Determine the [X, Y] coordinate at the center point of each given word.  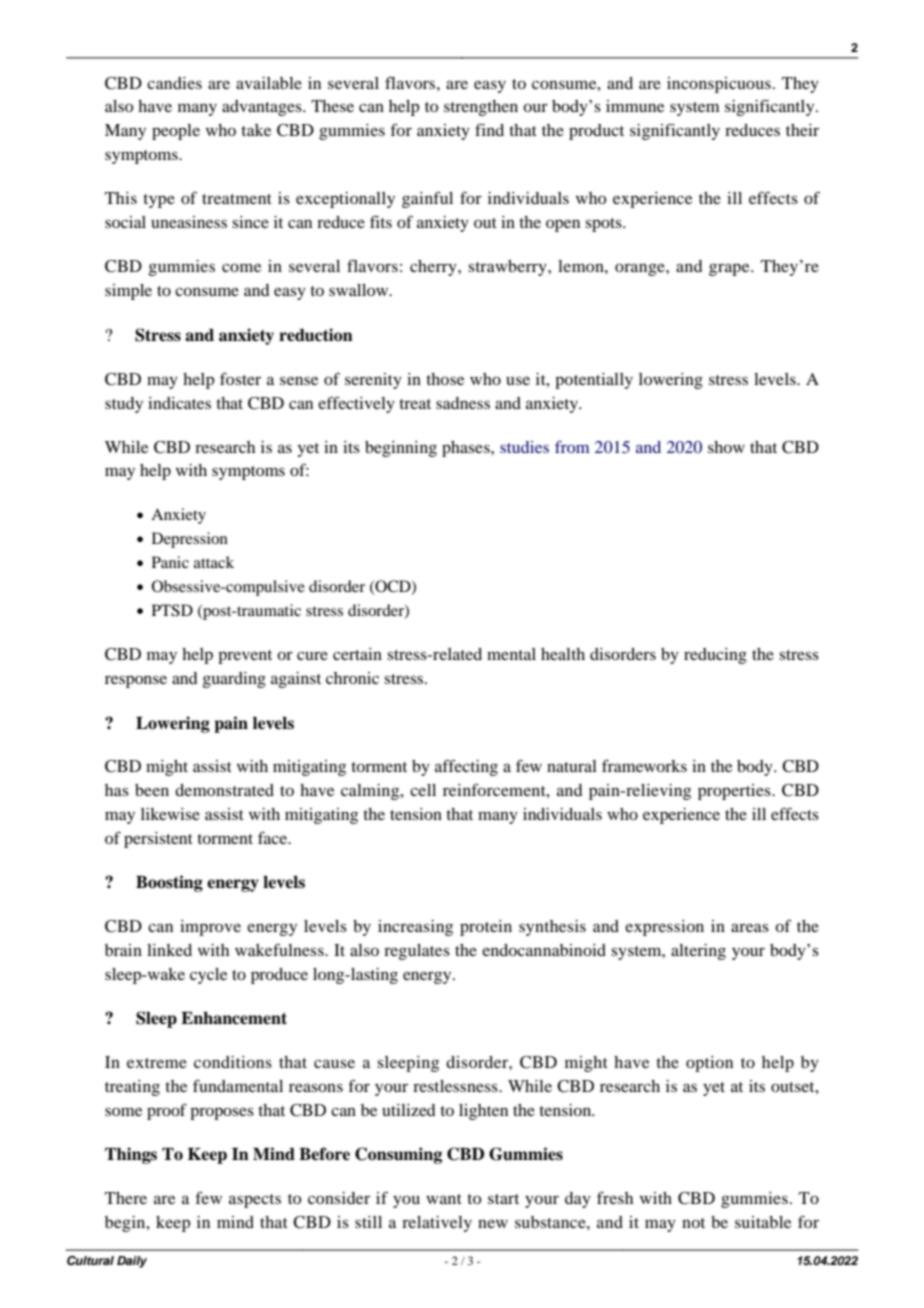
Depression [190, 540]
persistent [158, 840]
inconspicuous [719, 85]
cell [423, 790]
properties [735, 792]
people [176, 132]
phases [467, 449]
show [726, 447]
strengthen [481, 108]
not [693, 1223]
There [126, 1198]
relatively [437, 1224]
